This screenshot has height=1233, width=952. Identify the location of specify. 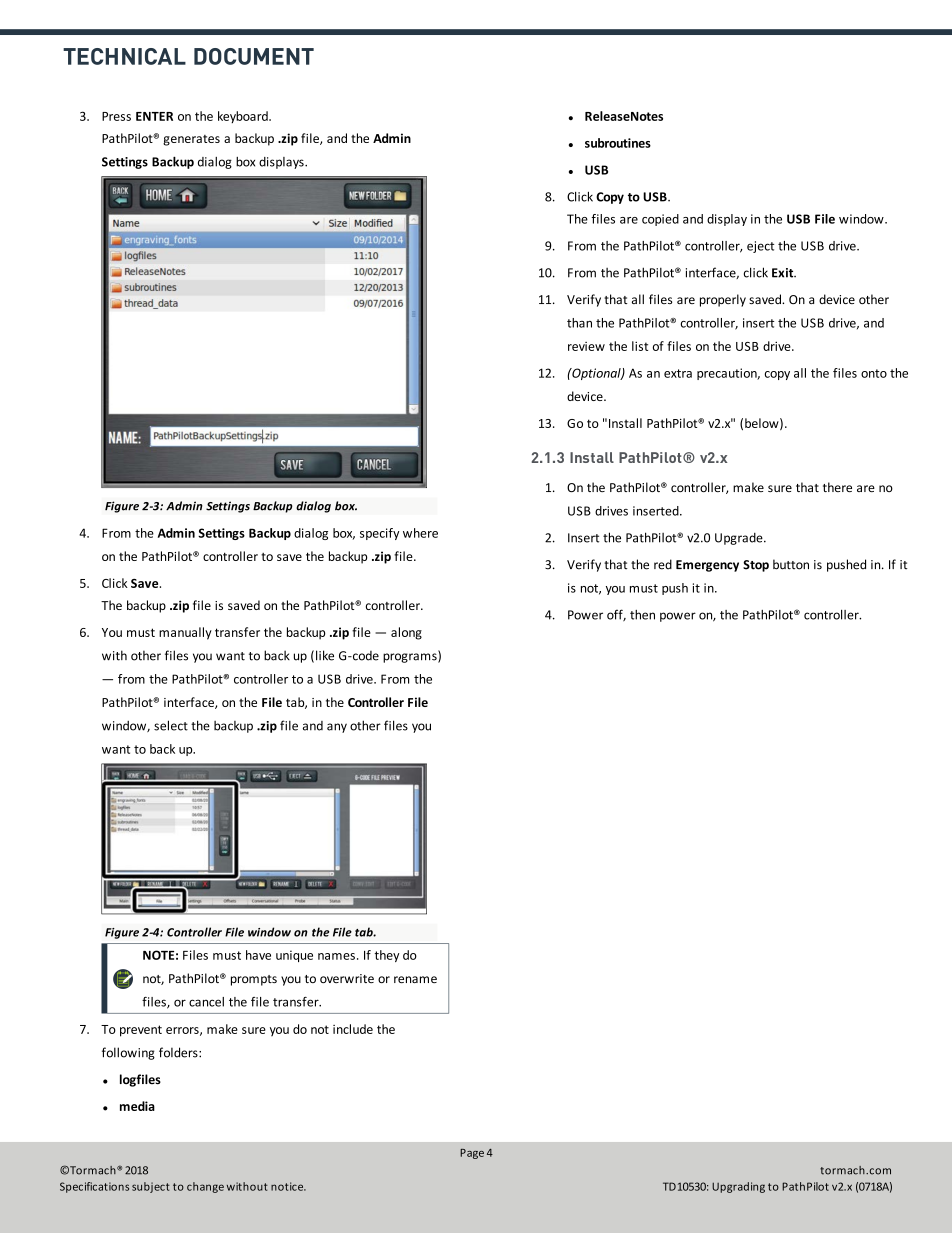
(379, 534).
